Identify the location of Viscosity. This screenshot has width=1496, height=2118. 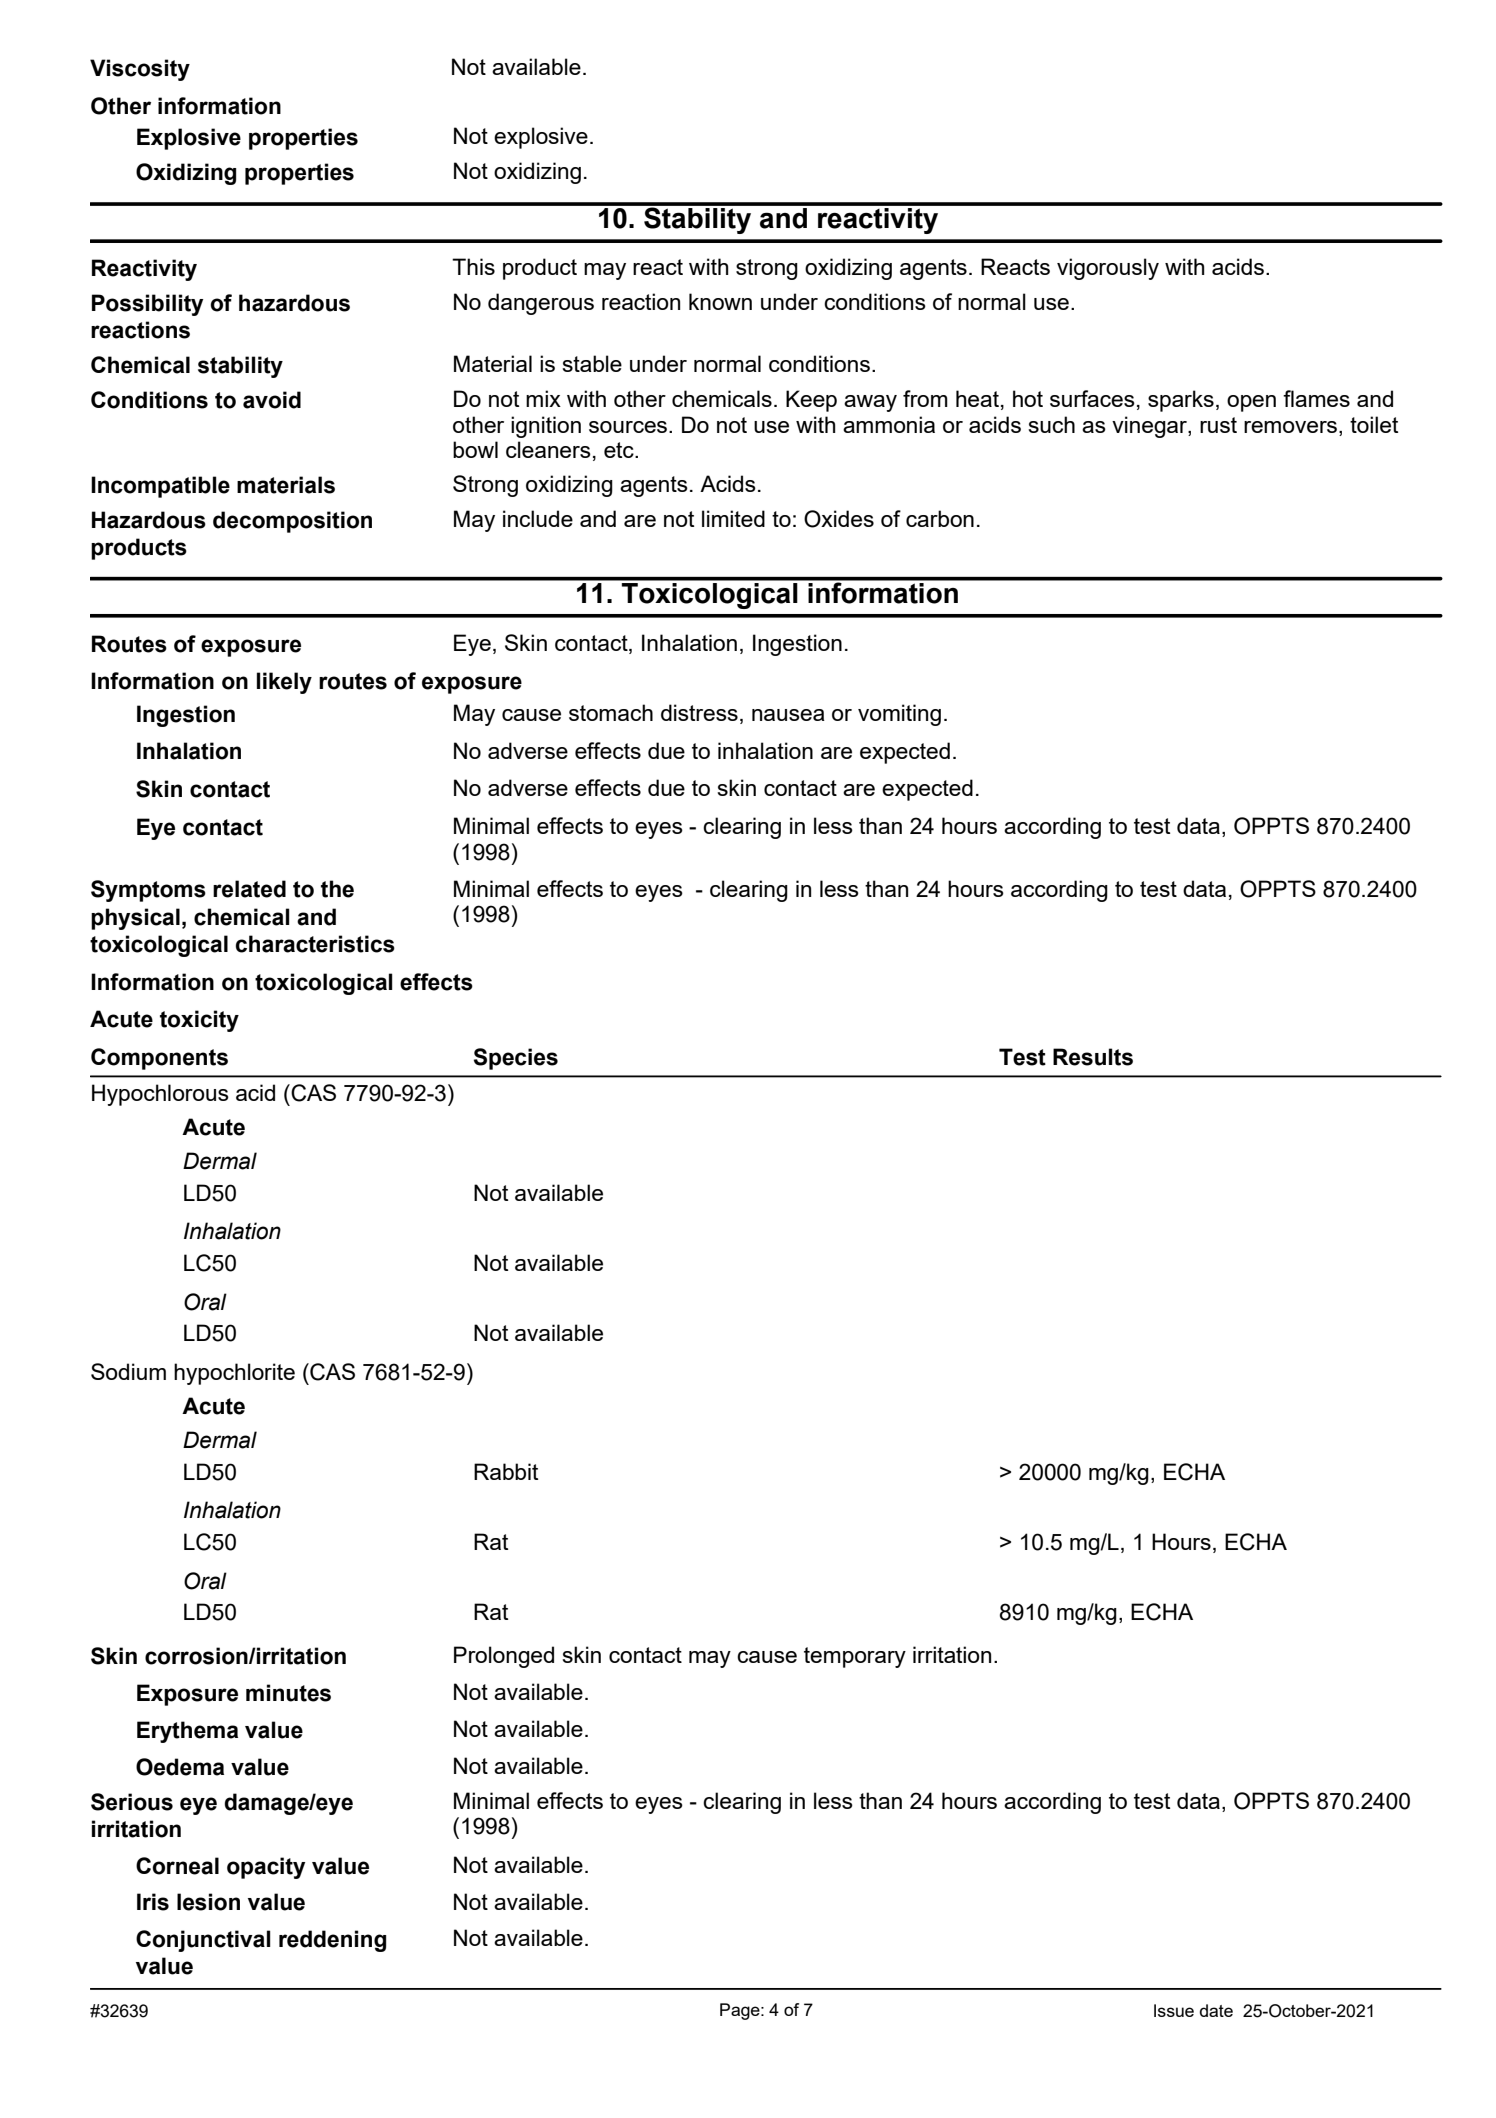
(140, 70).
